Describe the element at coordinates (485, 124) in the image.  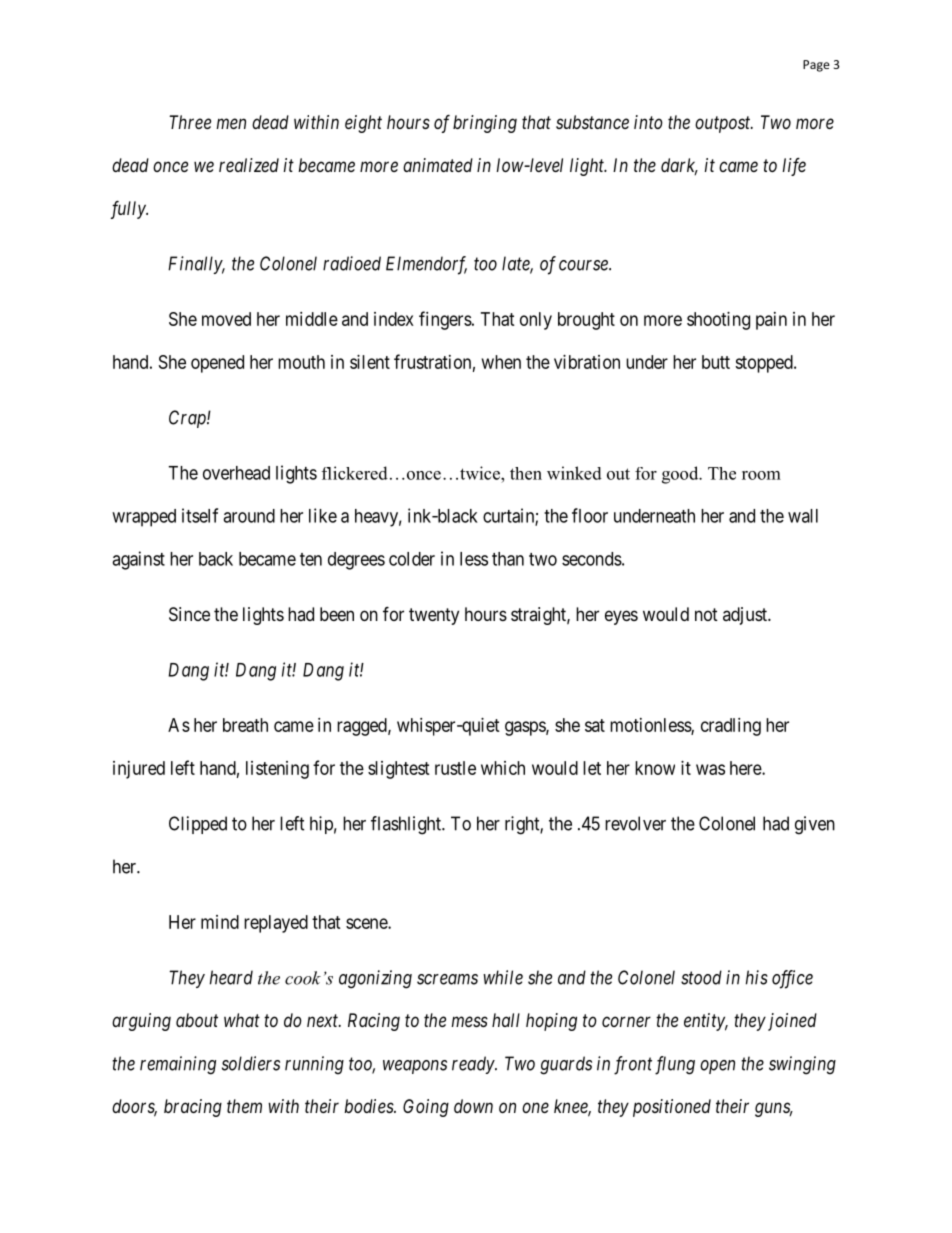
I see `bringing` at that location.
